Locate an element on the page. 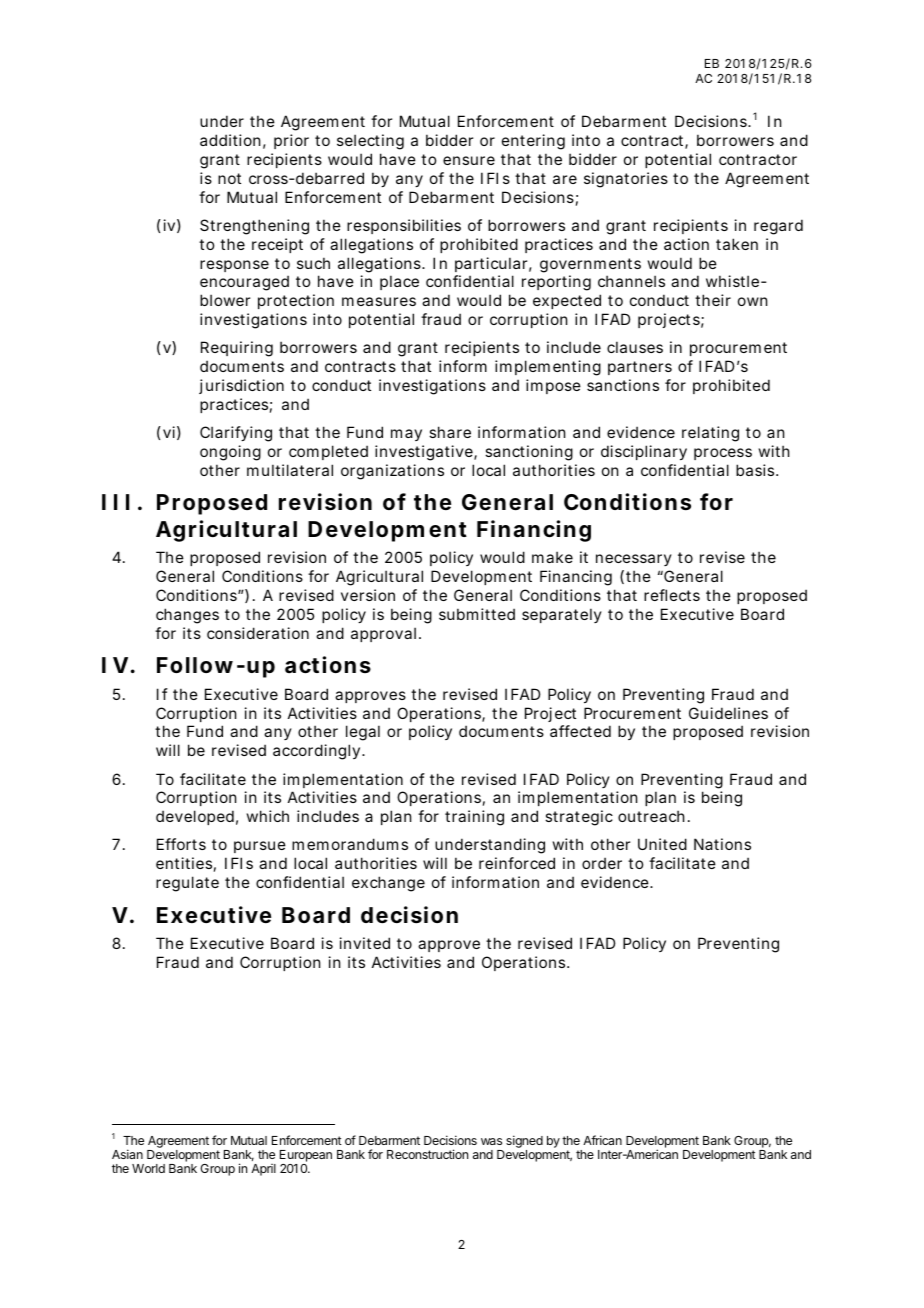 This document has width=924, height=1308. World is located at coordinates (148, 1168).
